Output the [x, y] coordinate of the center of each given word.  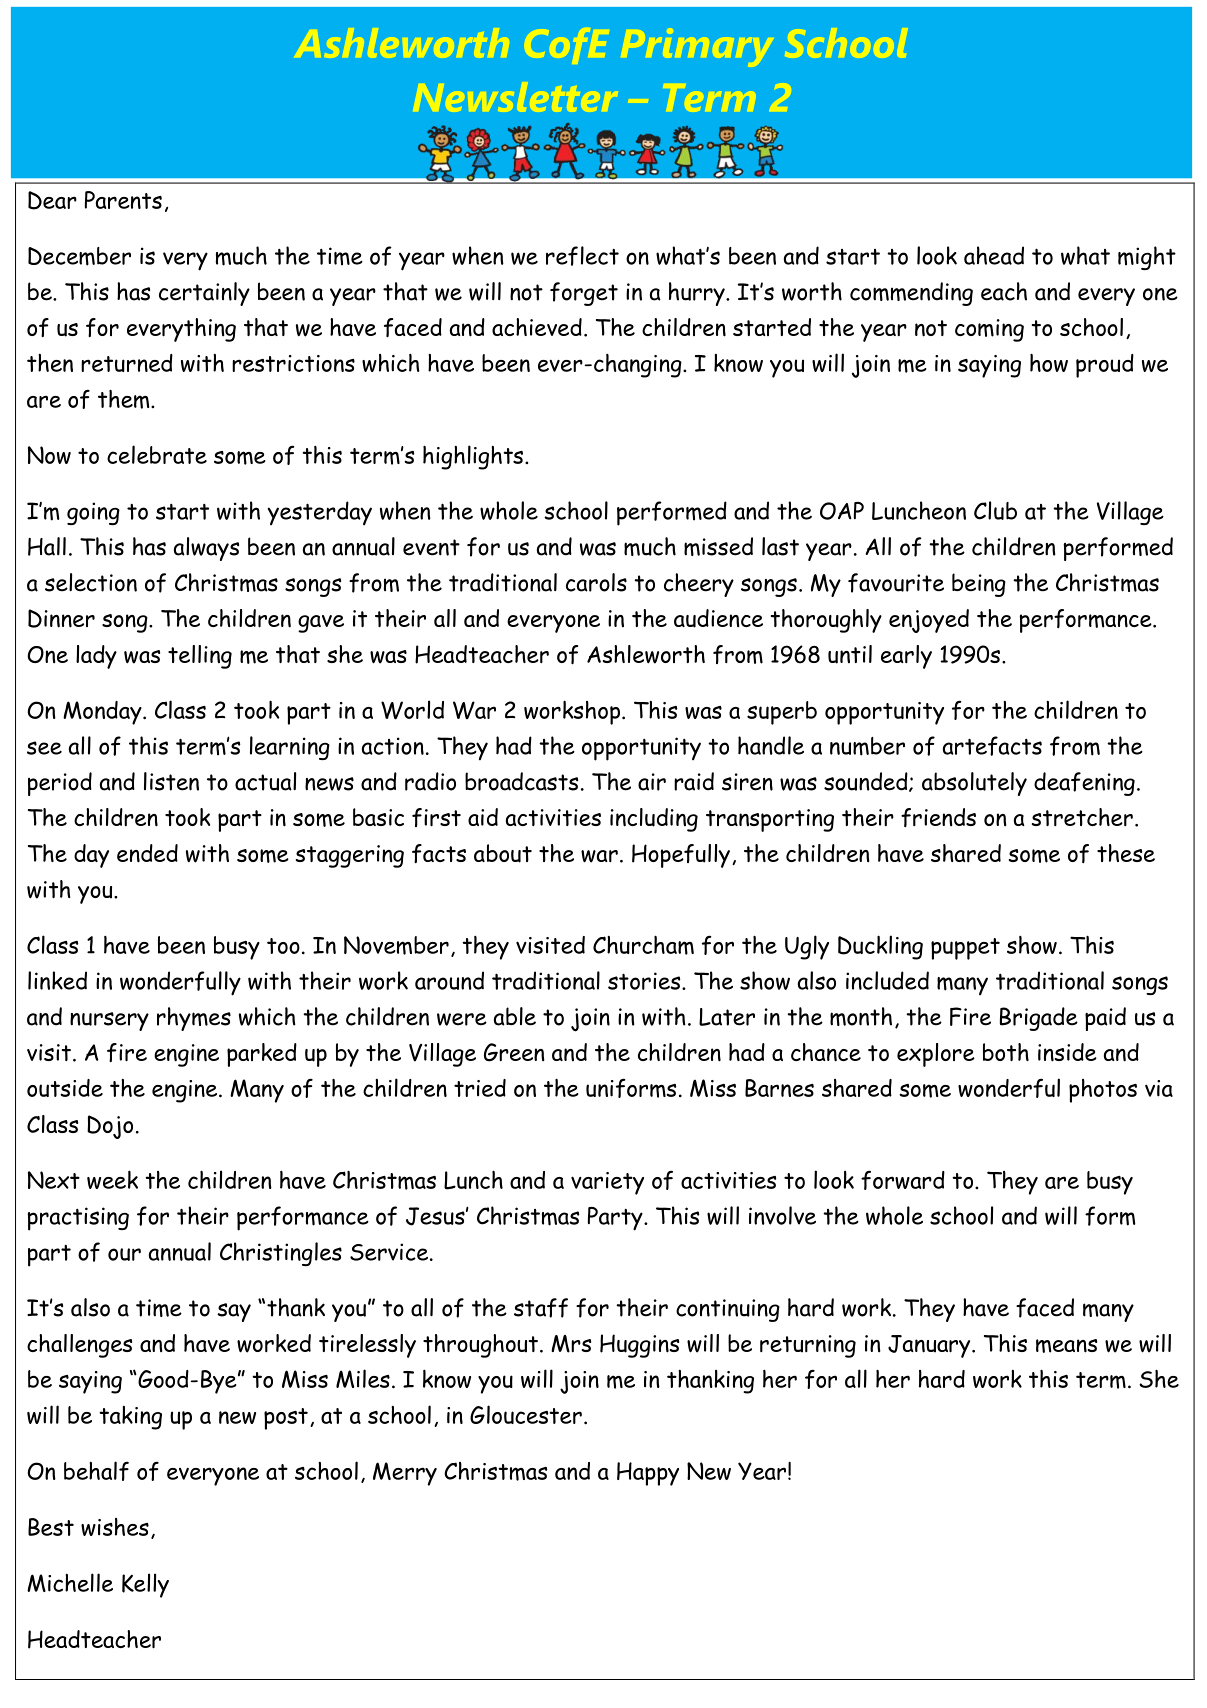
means [1066, 1346]
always [206, 549]
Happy [648, 1474]
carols [596, 582]
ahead [994, 255]
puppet [965, 949]
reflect [582, 256]
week [112, 1179]
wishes [115, 1527]
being [979, 585]
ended [147, 853]
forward [903, 1180]
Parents [123, 200]
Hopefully [681, 856]
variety [607, 1183]
